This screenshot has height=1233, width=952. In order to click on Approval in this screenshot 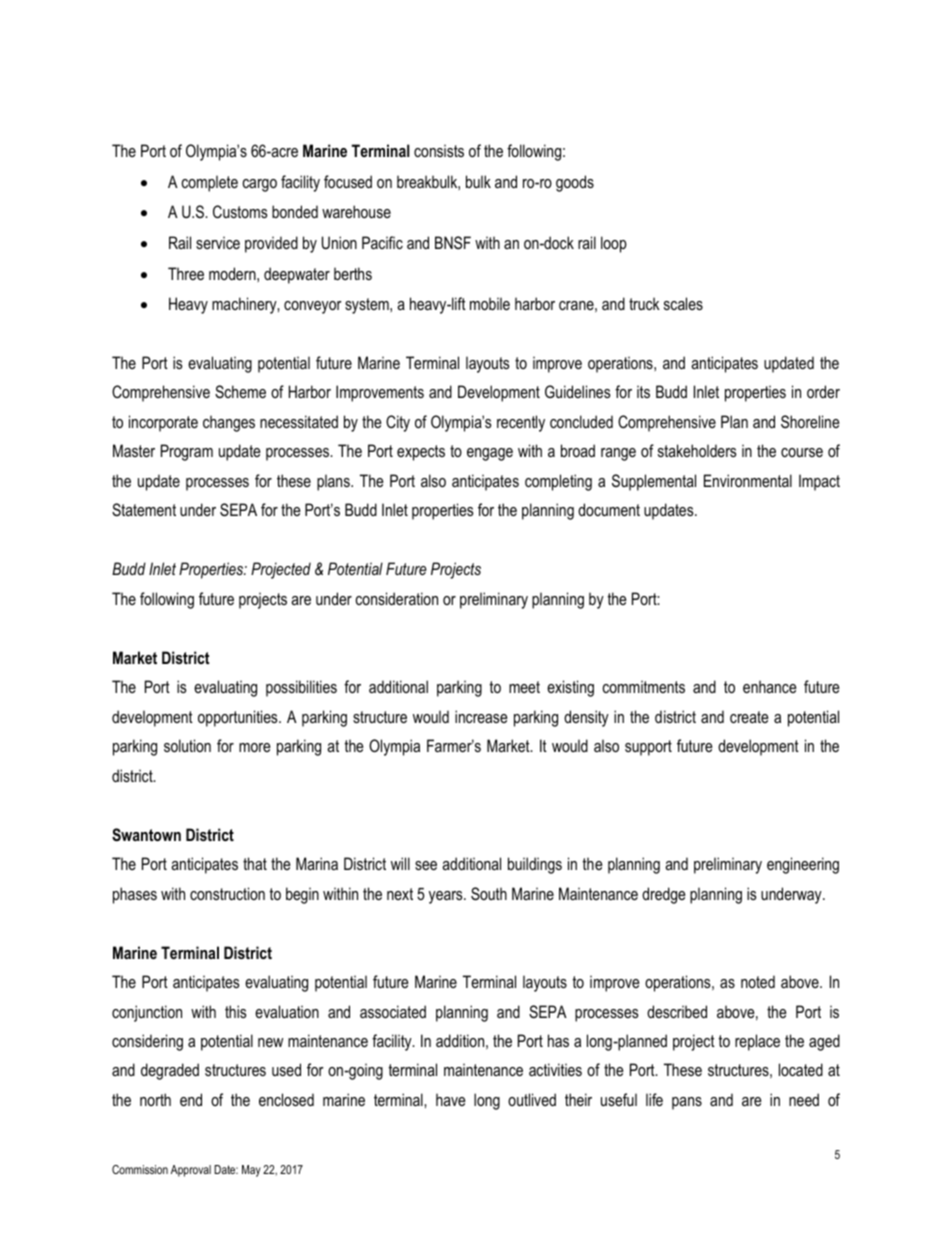, I will do `click(191, 1171)`.
